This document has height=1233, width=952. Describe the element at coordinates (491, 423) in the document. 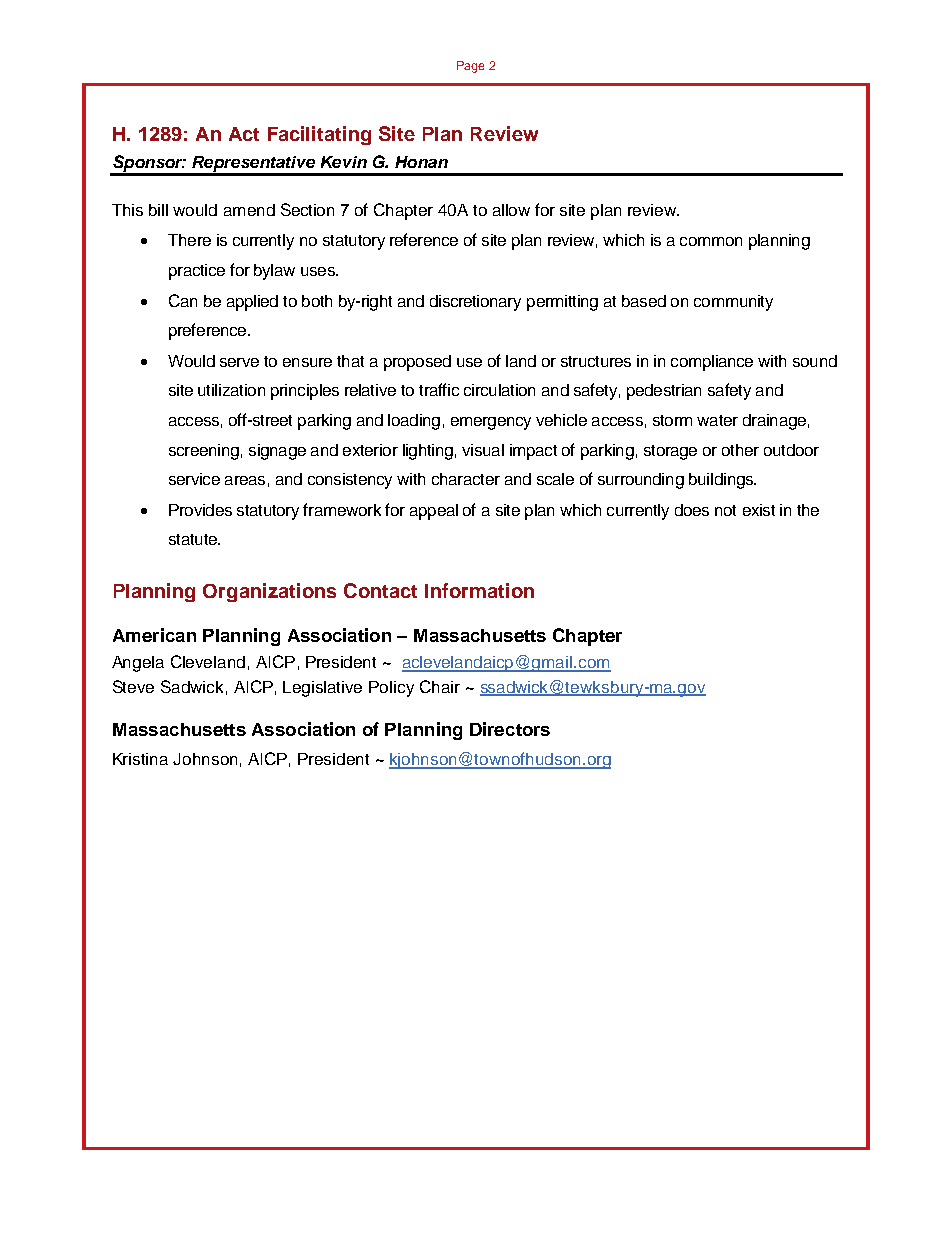

I see `emergency` at that location.
